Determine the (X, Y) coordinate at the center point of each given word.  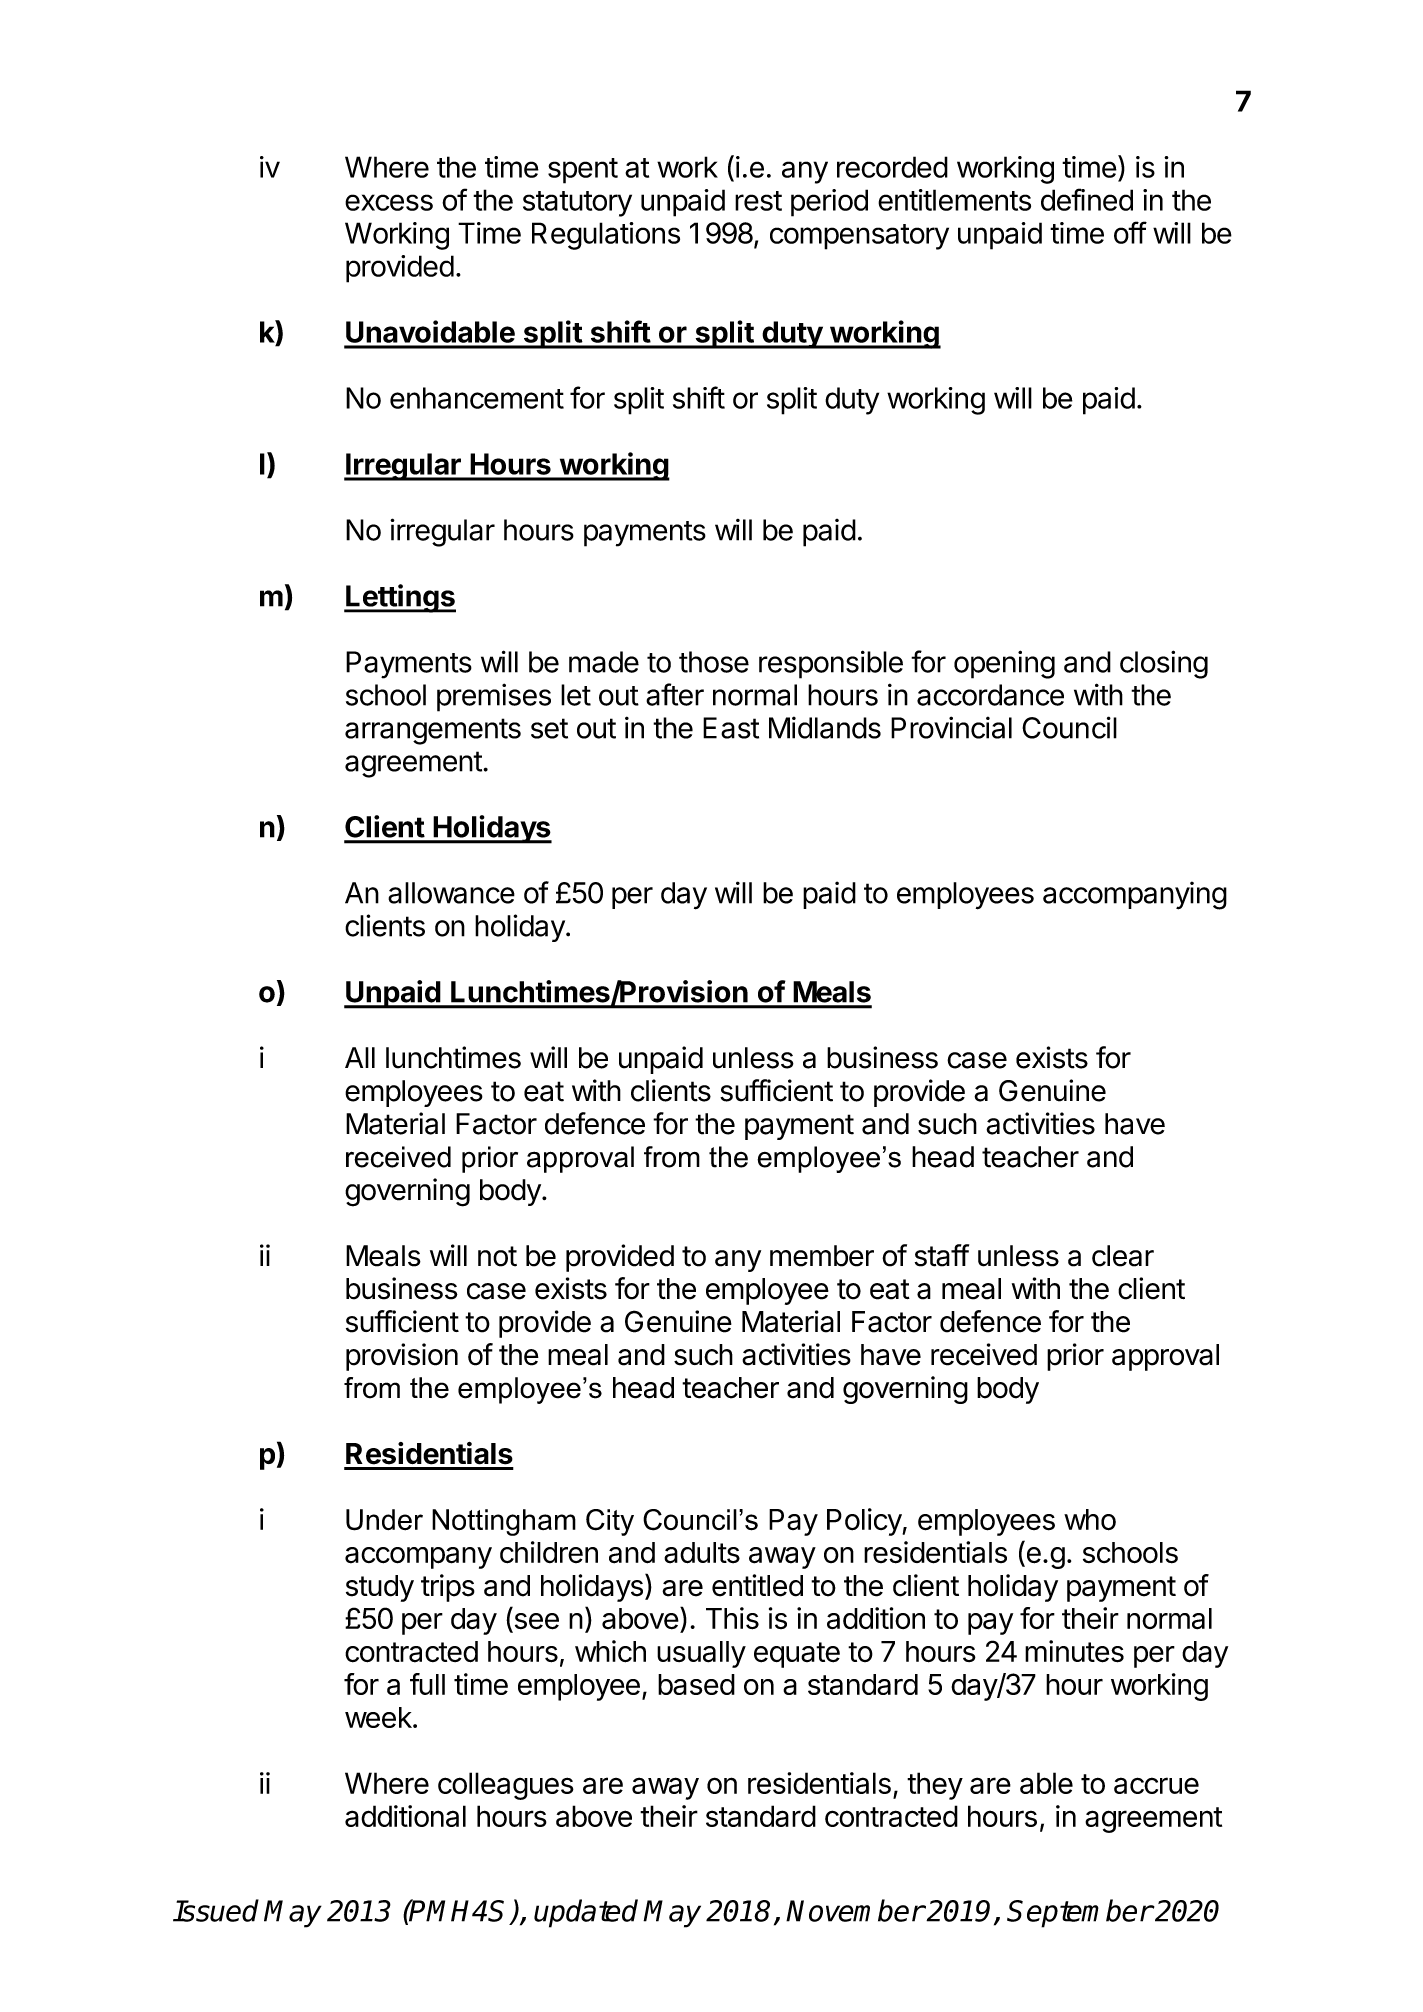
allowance (451, 893)
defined (1087, 199)
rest (758, 201)
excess (389, 202)
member (822, 1256)
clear (1123, 1256)
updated (586, 1913)
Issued (216, 1910)
